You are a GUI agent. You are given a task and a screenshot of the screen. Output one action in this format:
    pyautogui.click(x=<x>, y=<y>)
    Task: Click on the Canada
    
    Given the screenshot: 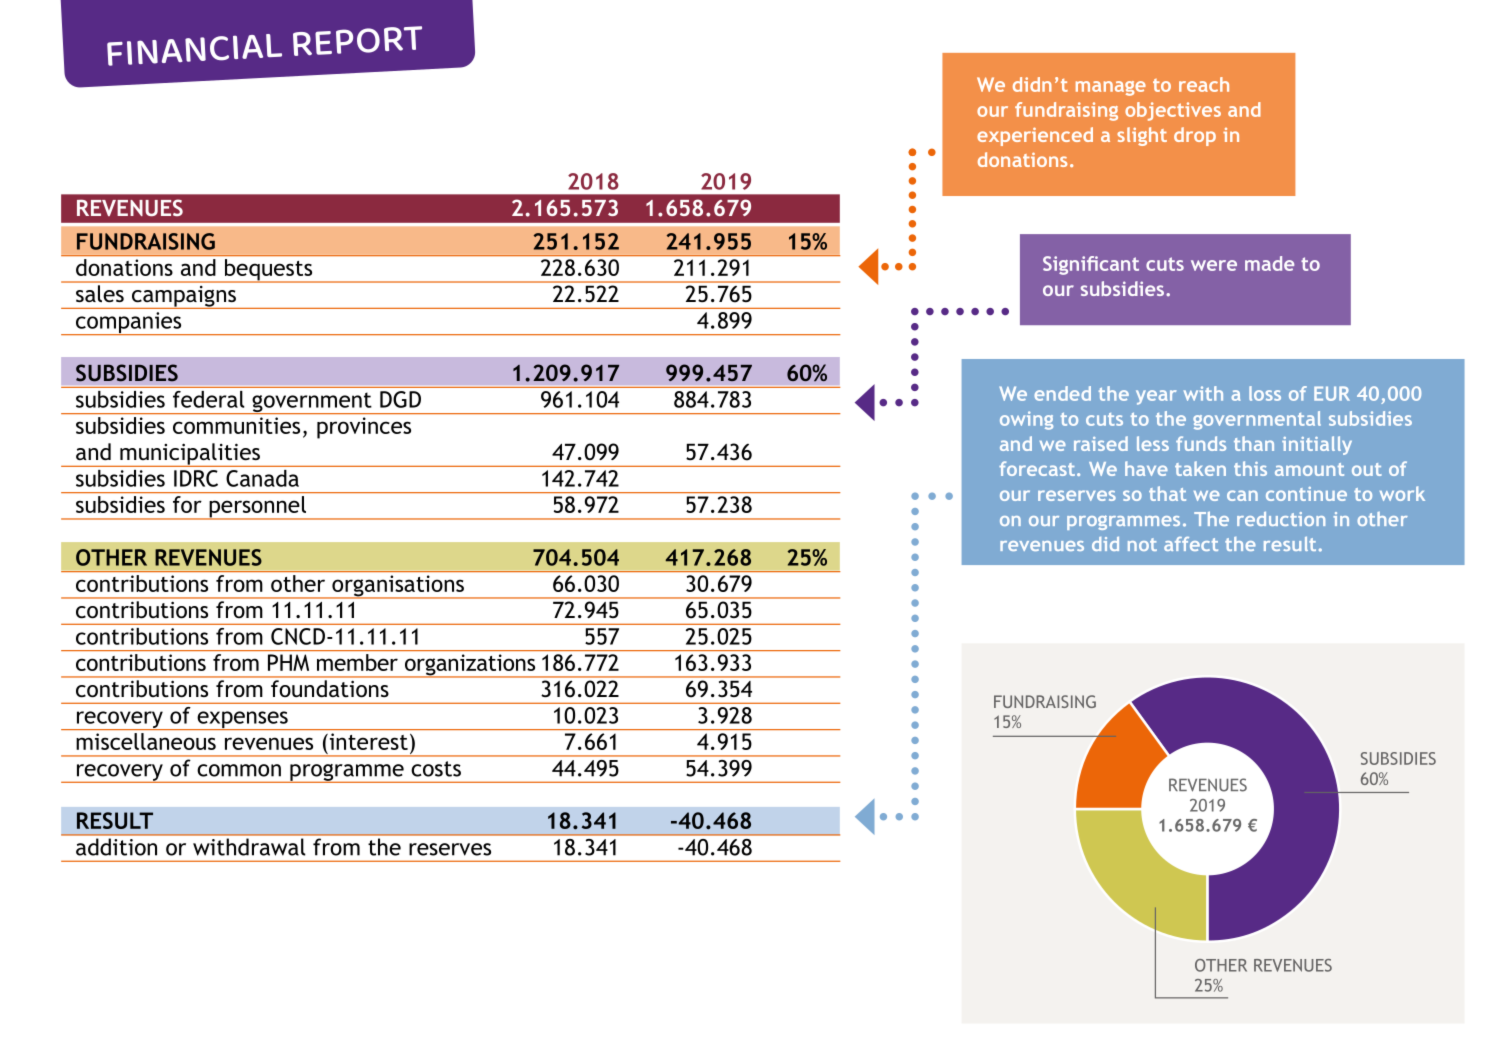 What is the action you would take?
    pyautogui.click(x=262, y=478)
